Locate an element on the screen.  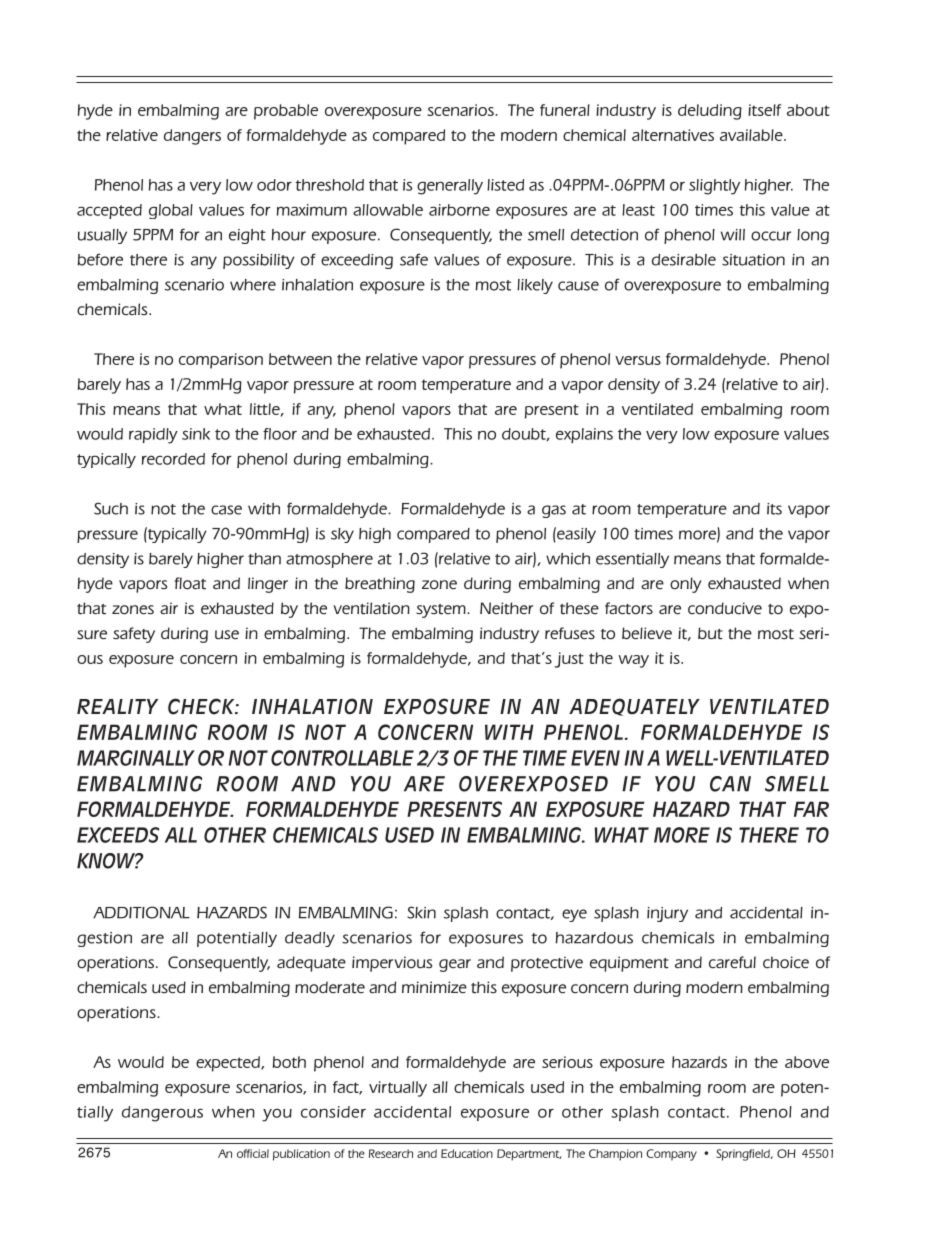
generally is located at coordinates (450, 187).
